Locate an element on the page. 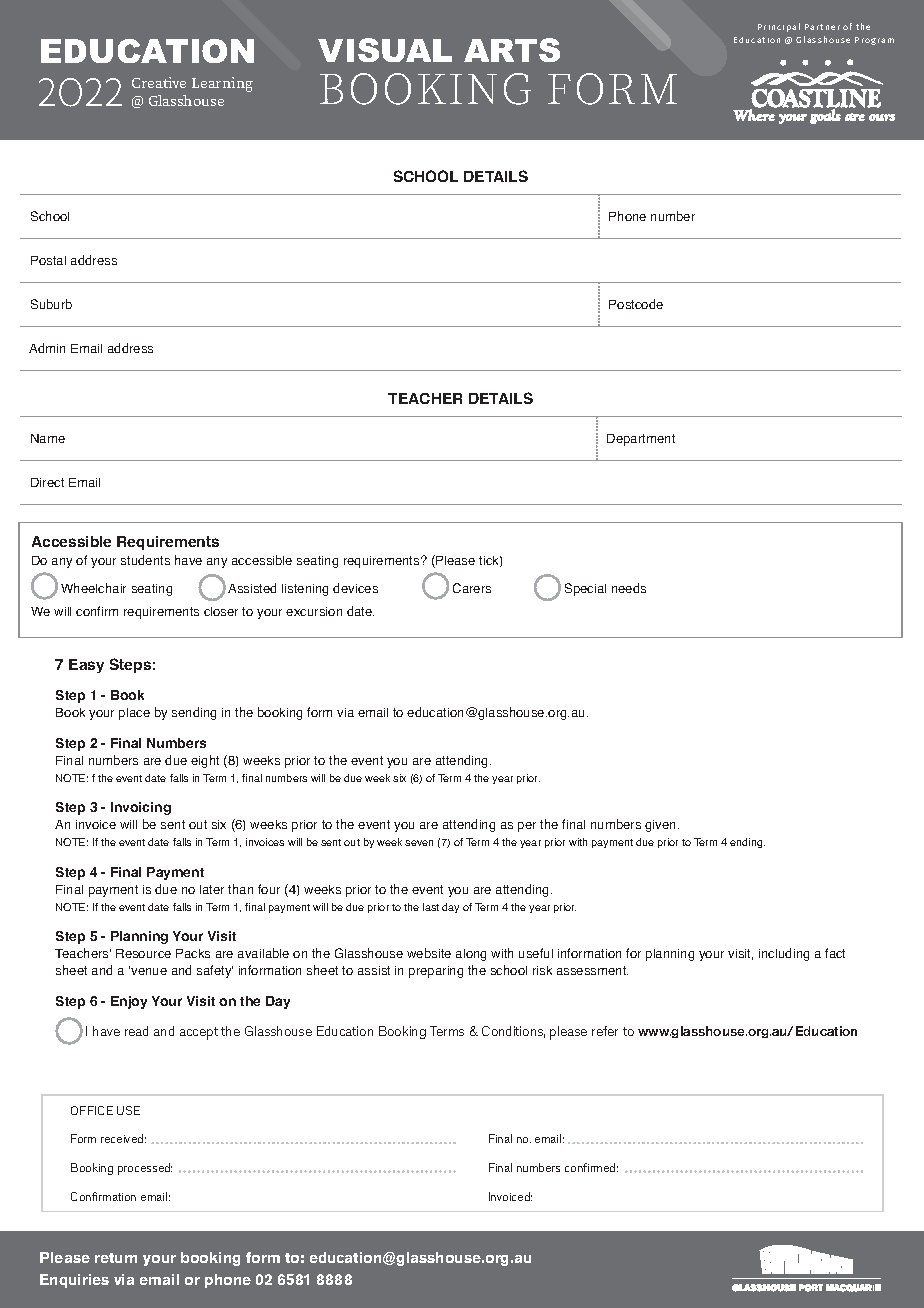 The height and width of the document is (1308, 924). Carers is located at coordinates (472, 588).
